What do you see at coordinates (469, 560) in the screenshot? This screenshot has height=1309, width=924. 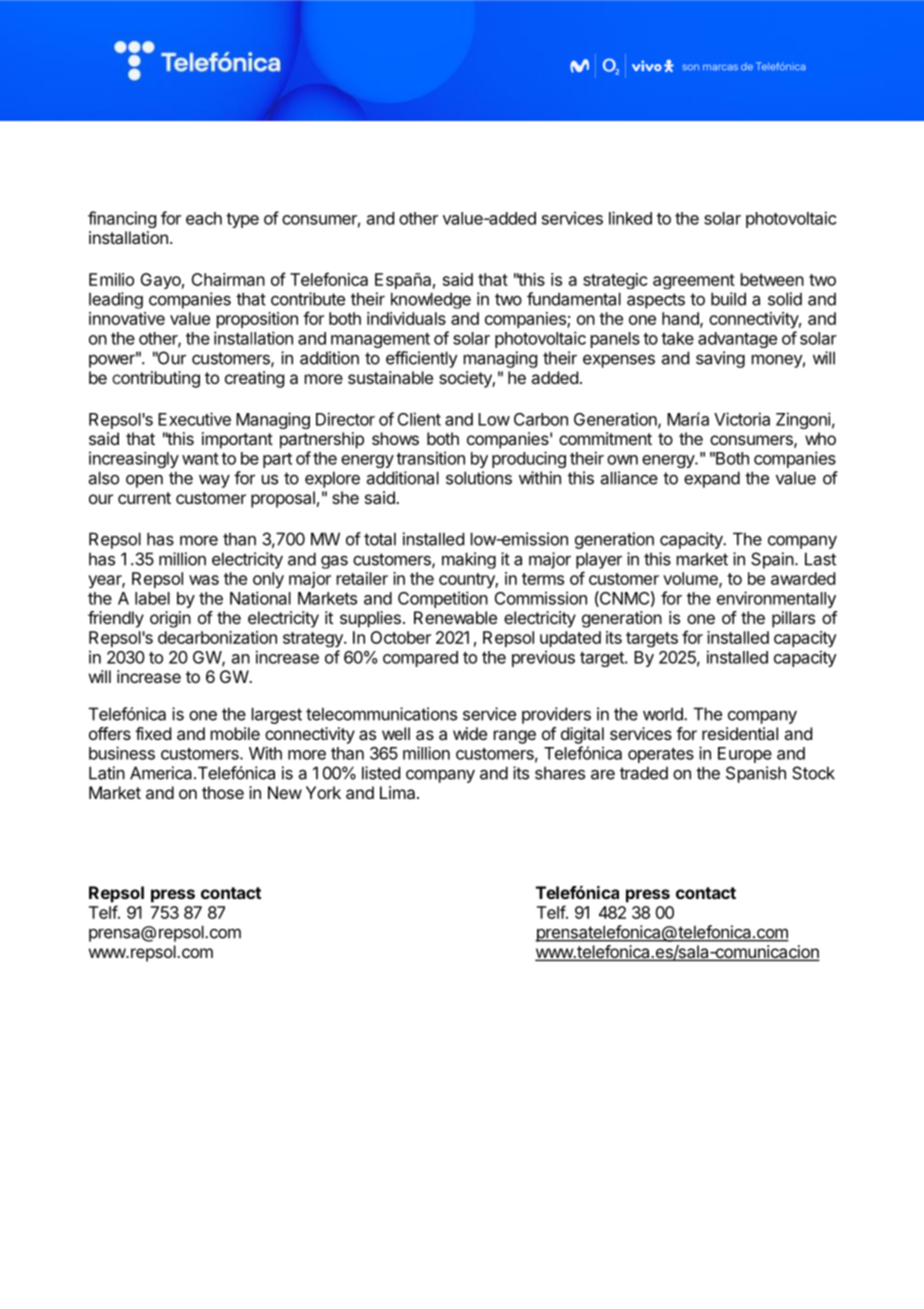 I see `making` at bounding box center [469, 560].
